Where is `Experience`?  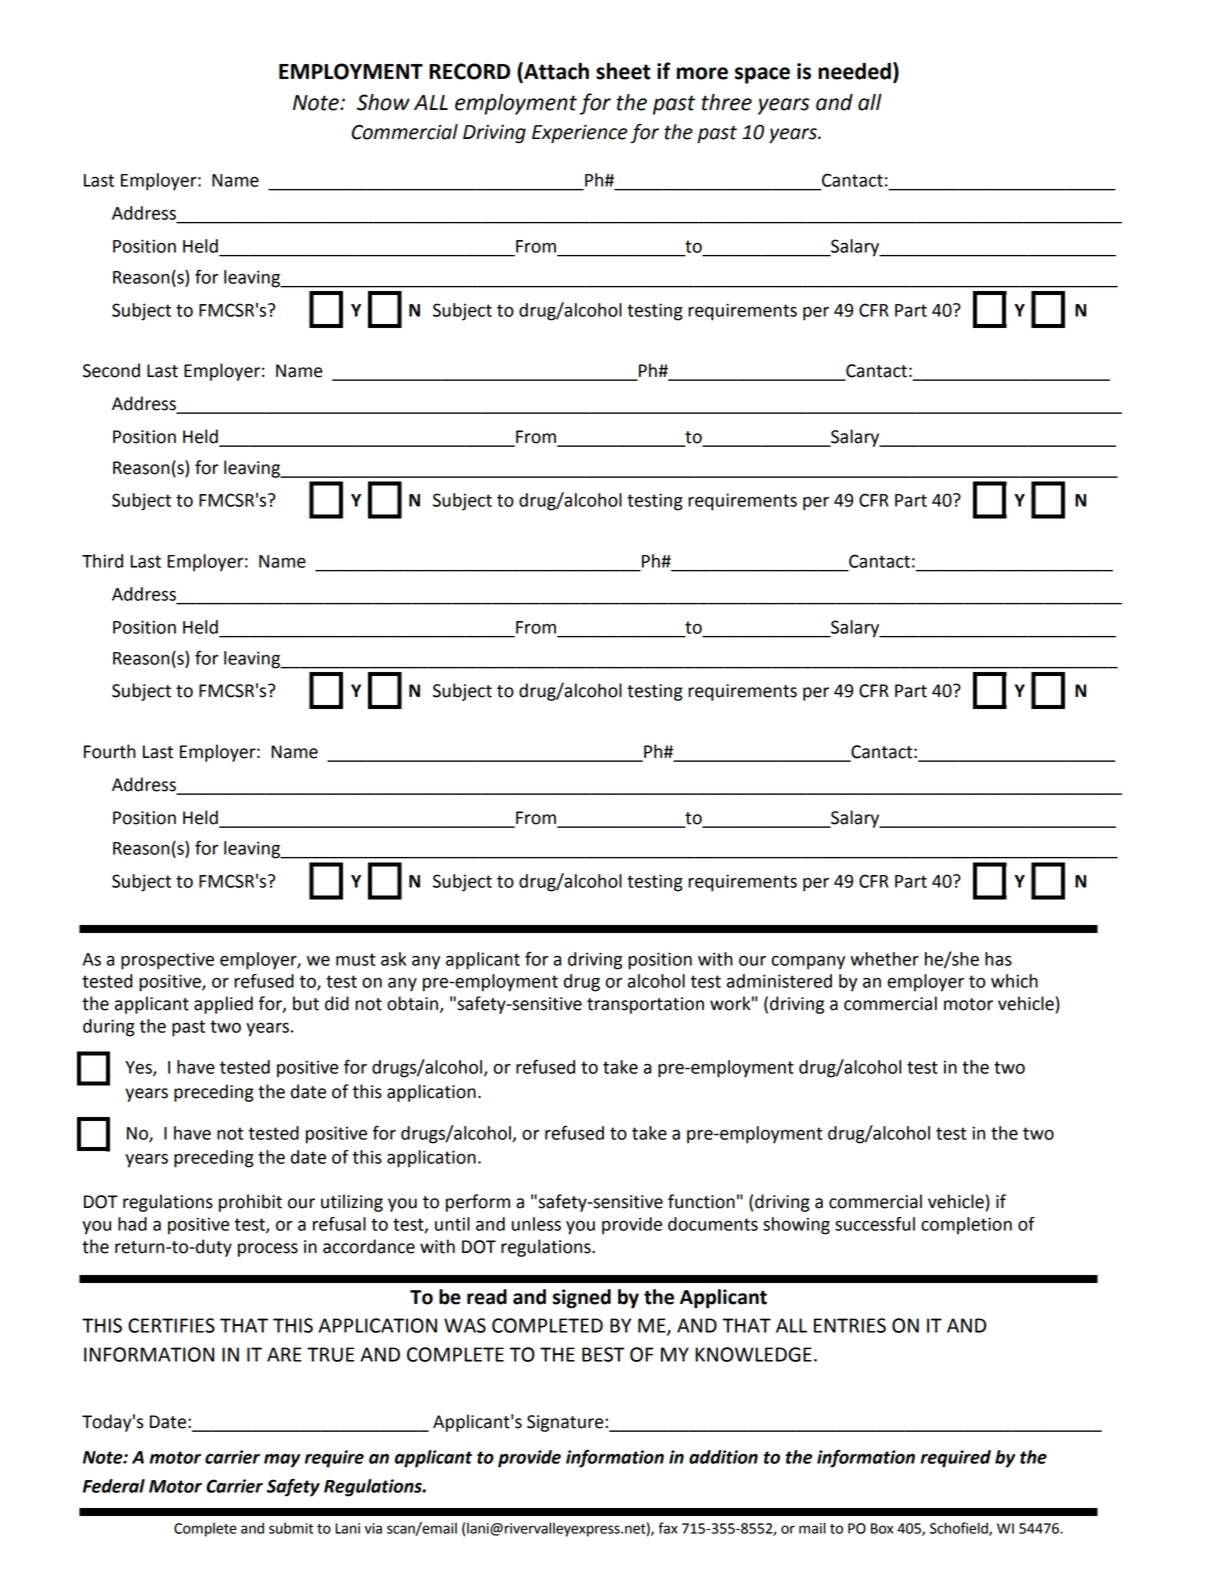 Experience is located at coordinates (579, 134).
